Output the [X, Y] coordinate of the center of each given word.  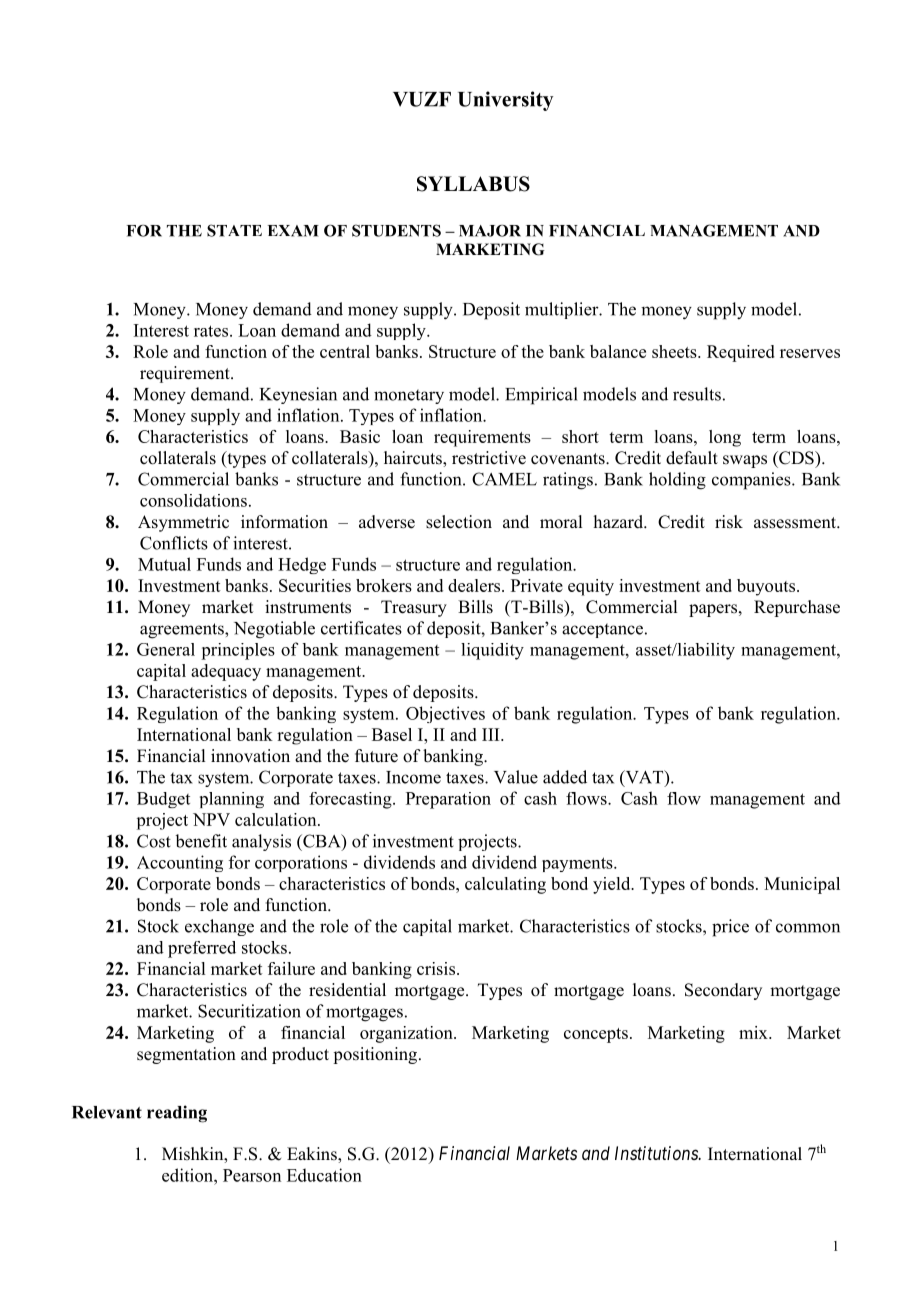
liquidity [492, 651]
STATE [234, 230]
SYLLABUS [473, 184]
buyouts [766, 587]
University [505, 101]
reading [177, 1114]
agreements [183, 631]
